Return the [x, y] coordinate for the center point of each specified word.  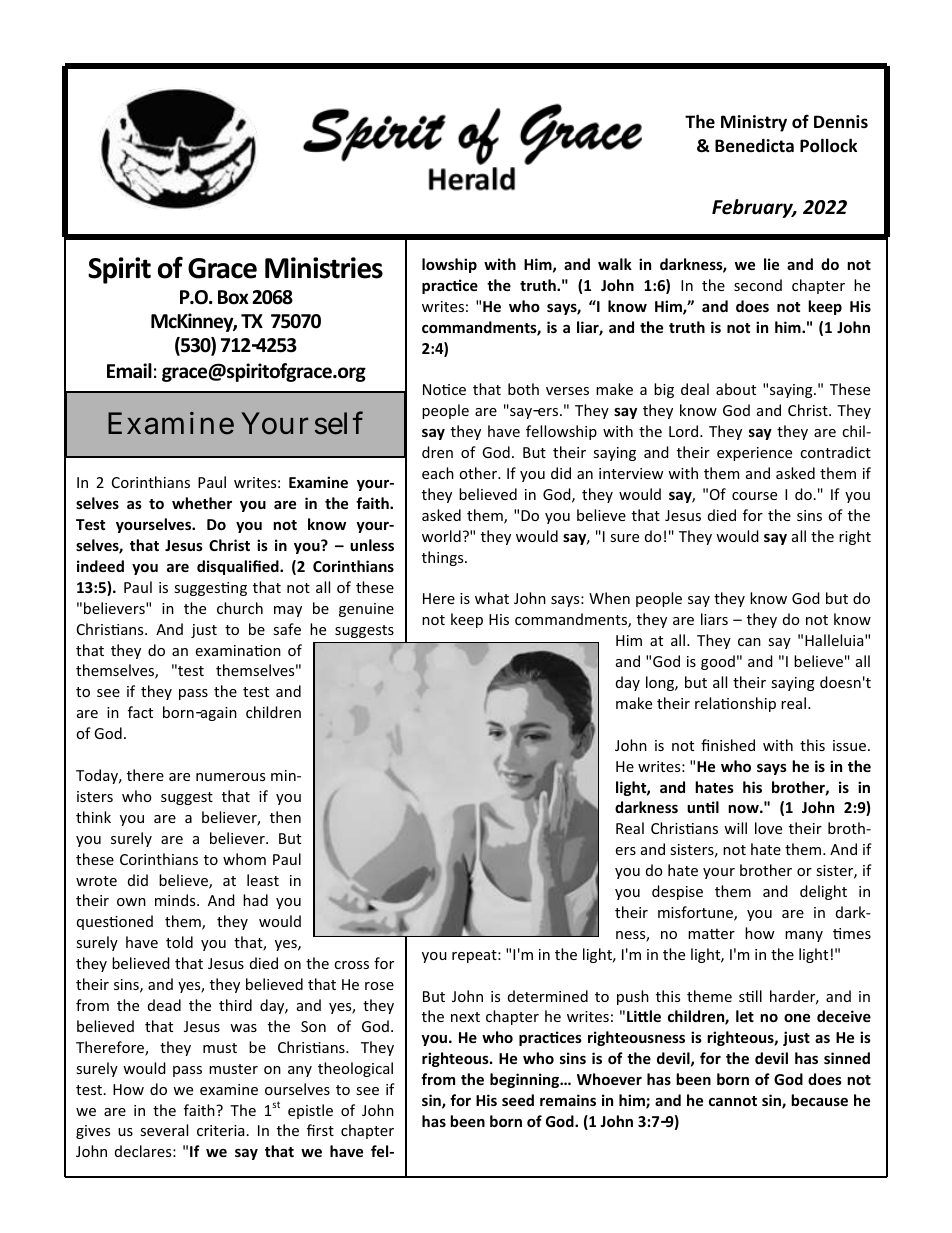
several [164, 1130]
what [492, 598]
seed [518, 1100]
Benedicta [754, 146]
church [240, 608]
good [718, 662]
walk [615, 264]
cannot [733, 1101]
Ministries [324, 268]
